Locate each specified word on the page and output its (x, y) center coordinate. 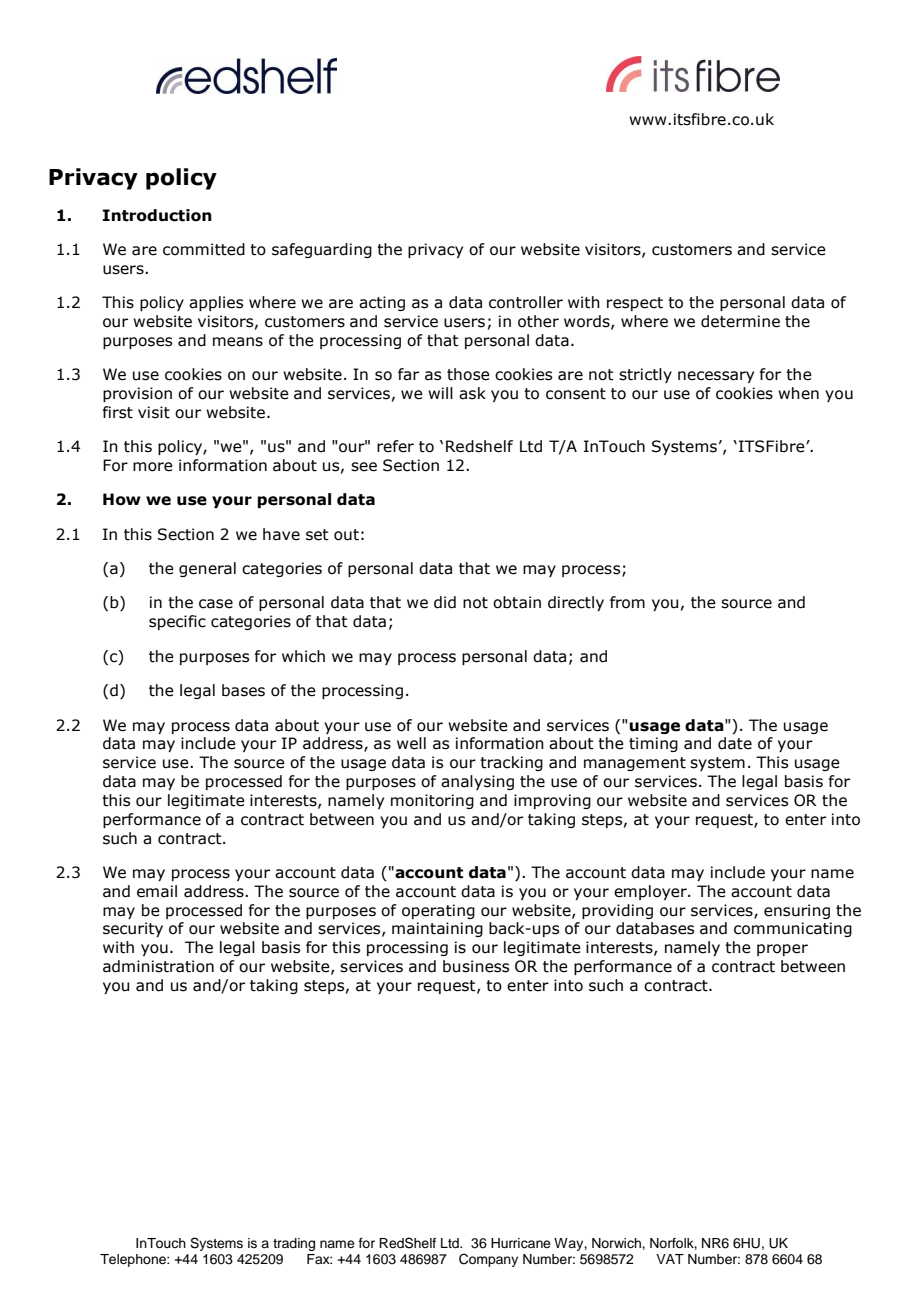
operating (438, 911)
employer (651, 892)
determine (740, 321)
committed (204, 249)
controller (526, 302)
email (157, 891)
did (445, 602)
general (207, 569)
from (627, 602)
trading (294, 1244)
